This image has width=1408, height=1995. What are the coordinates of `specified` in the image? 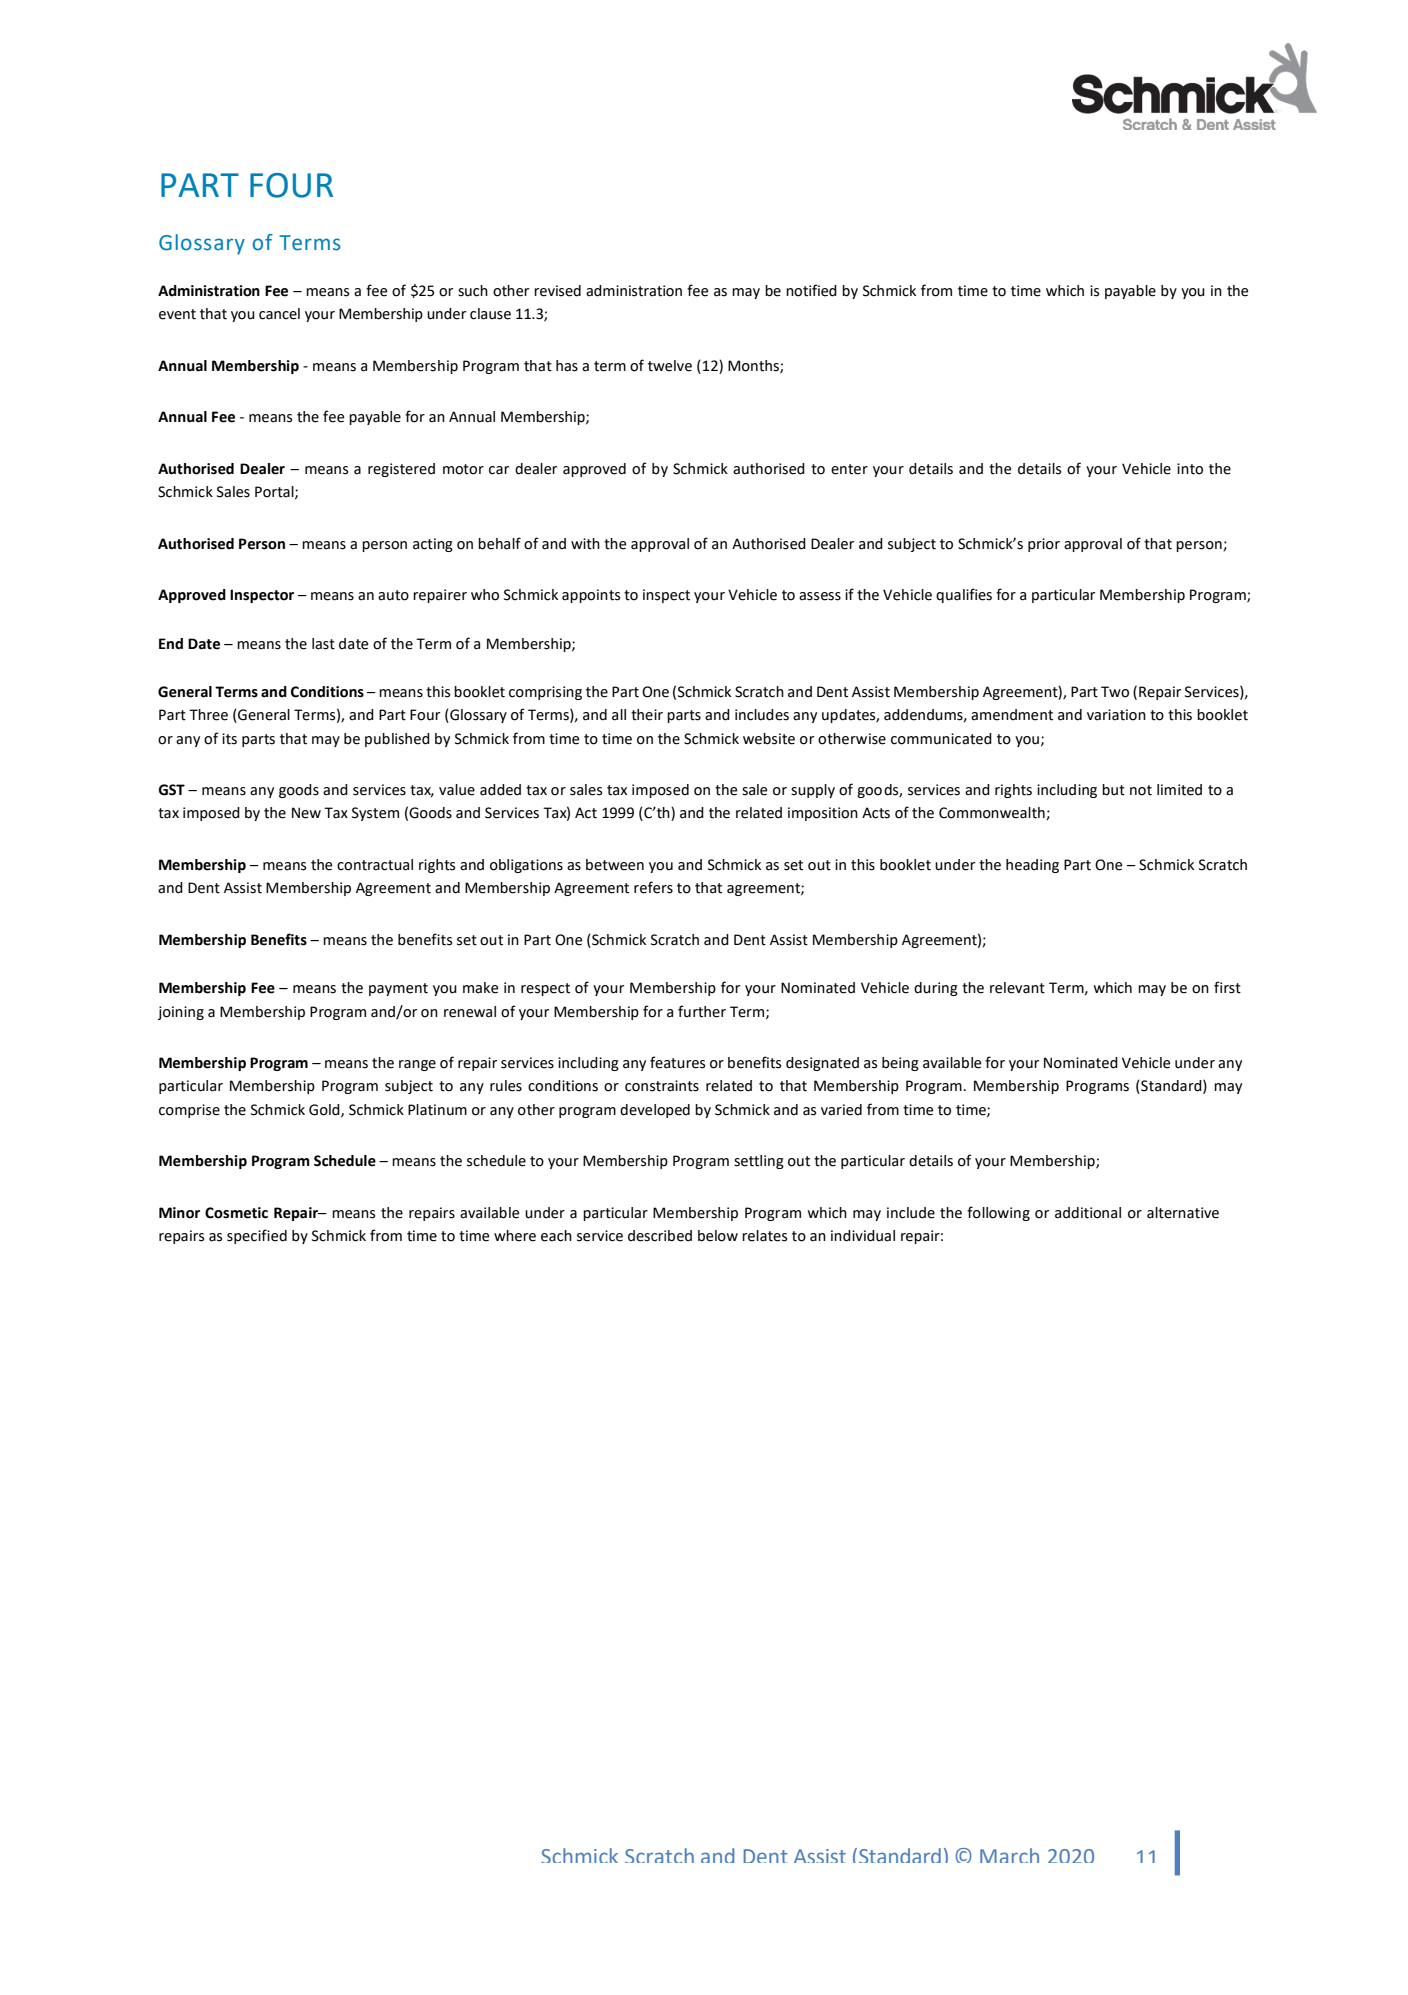 It's located at (257, 1236).
